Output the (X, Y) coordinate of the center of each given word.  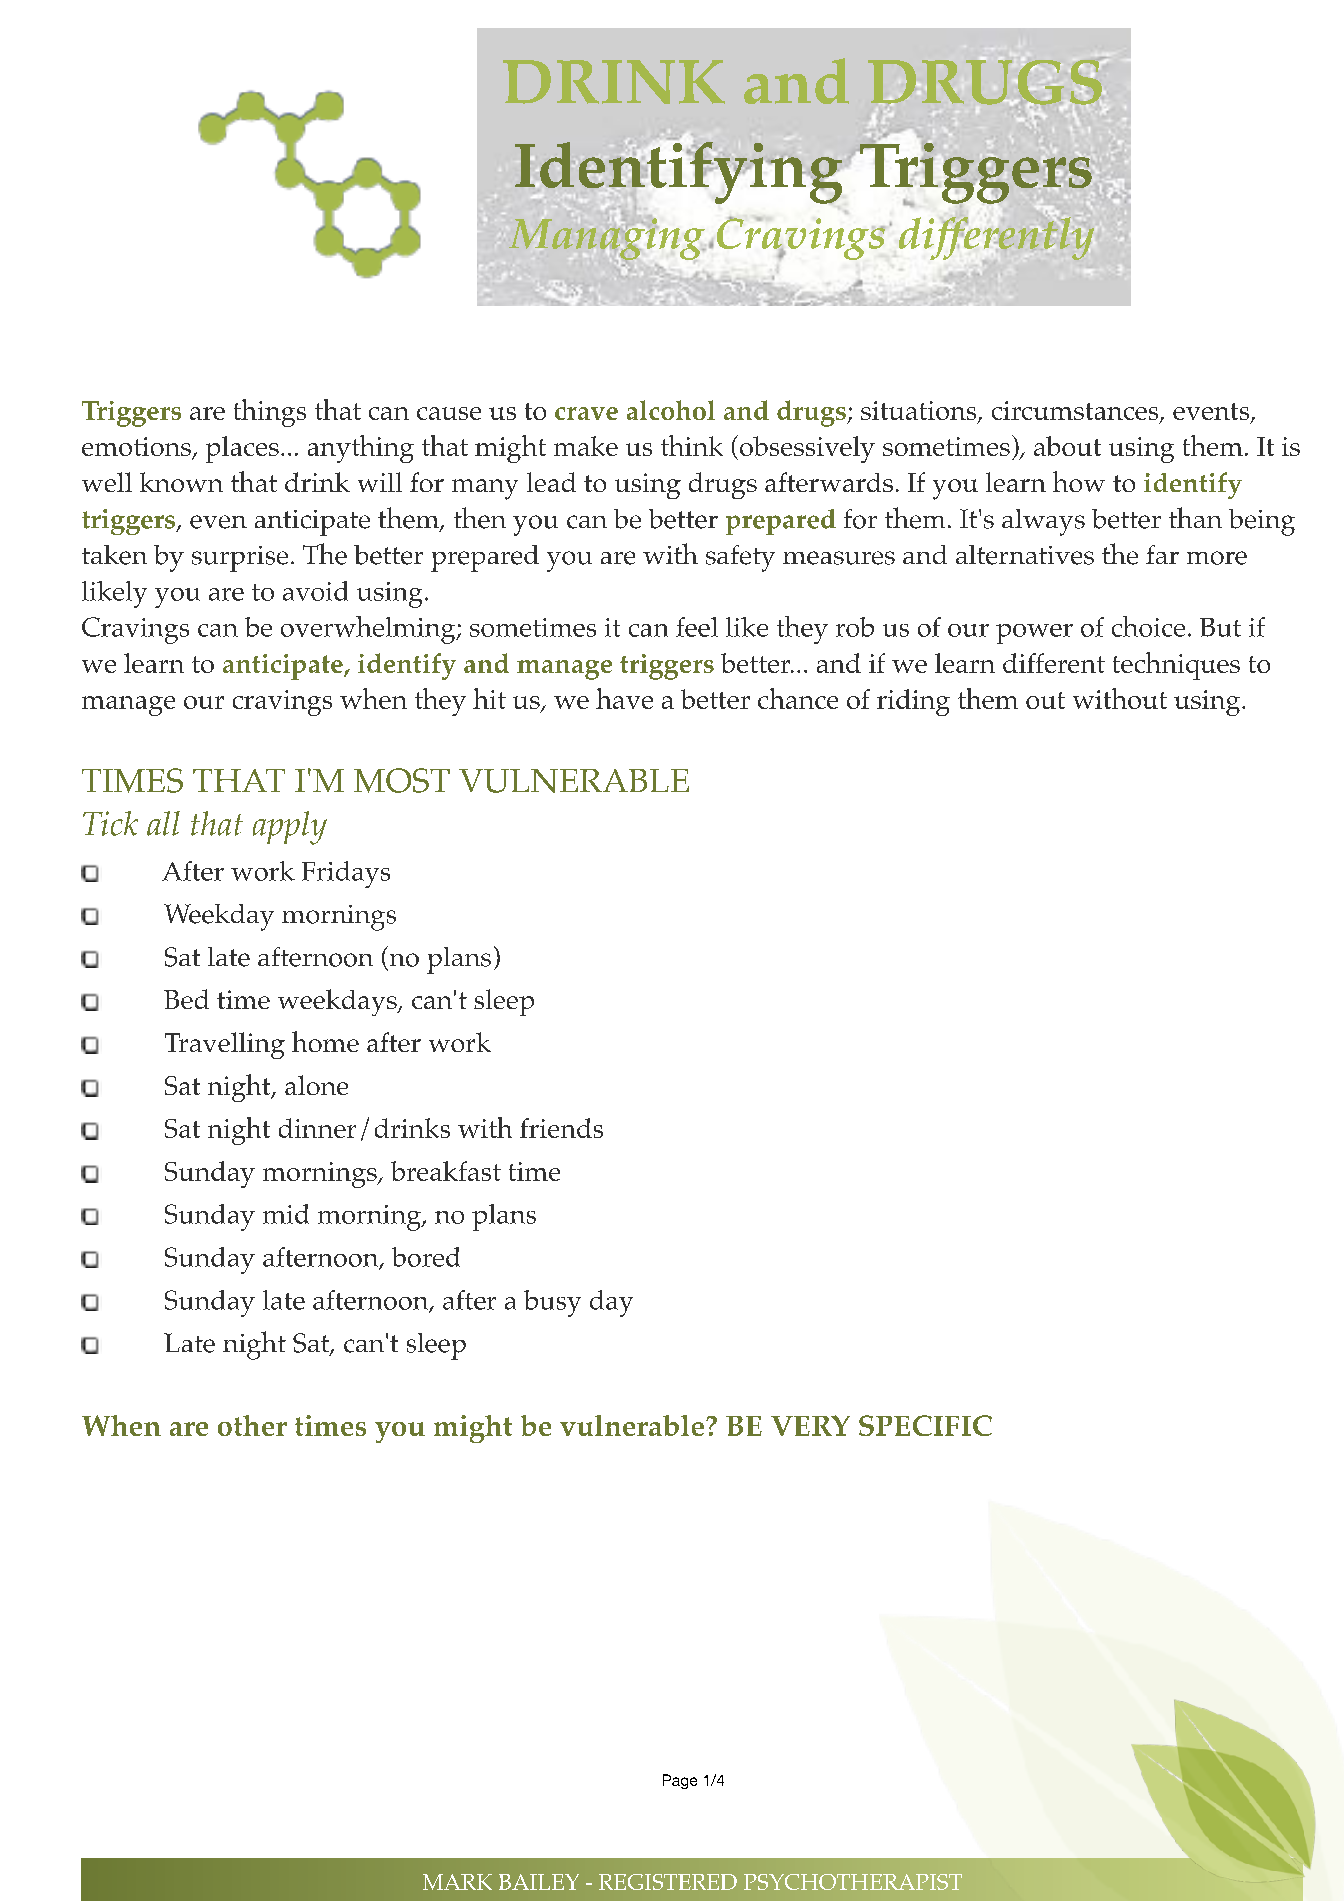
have (624, 698)
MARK (457, 1882)
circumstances (1076, 412)
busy (552, 1303)
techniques (1176, 666)
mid (286, 1214)
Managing (607, 239)
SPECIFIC (925, 1425)
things (270, 413)
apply (290, 828)
